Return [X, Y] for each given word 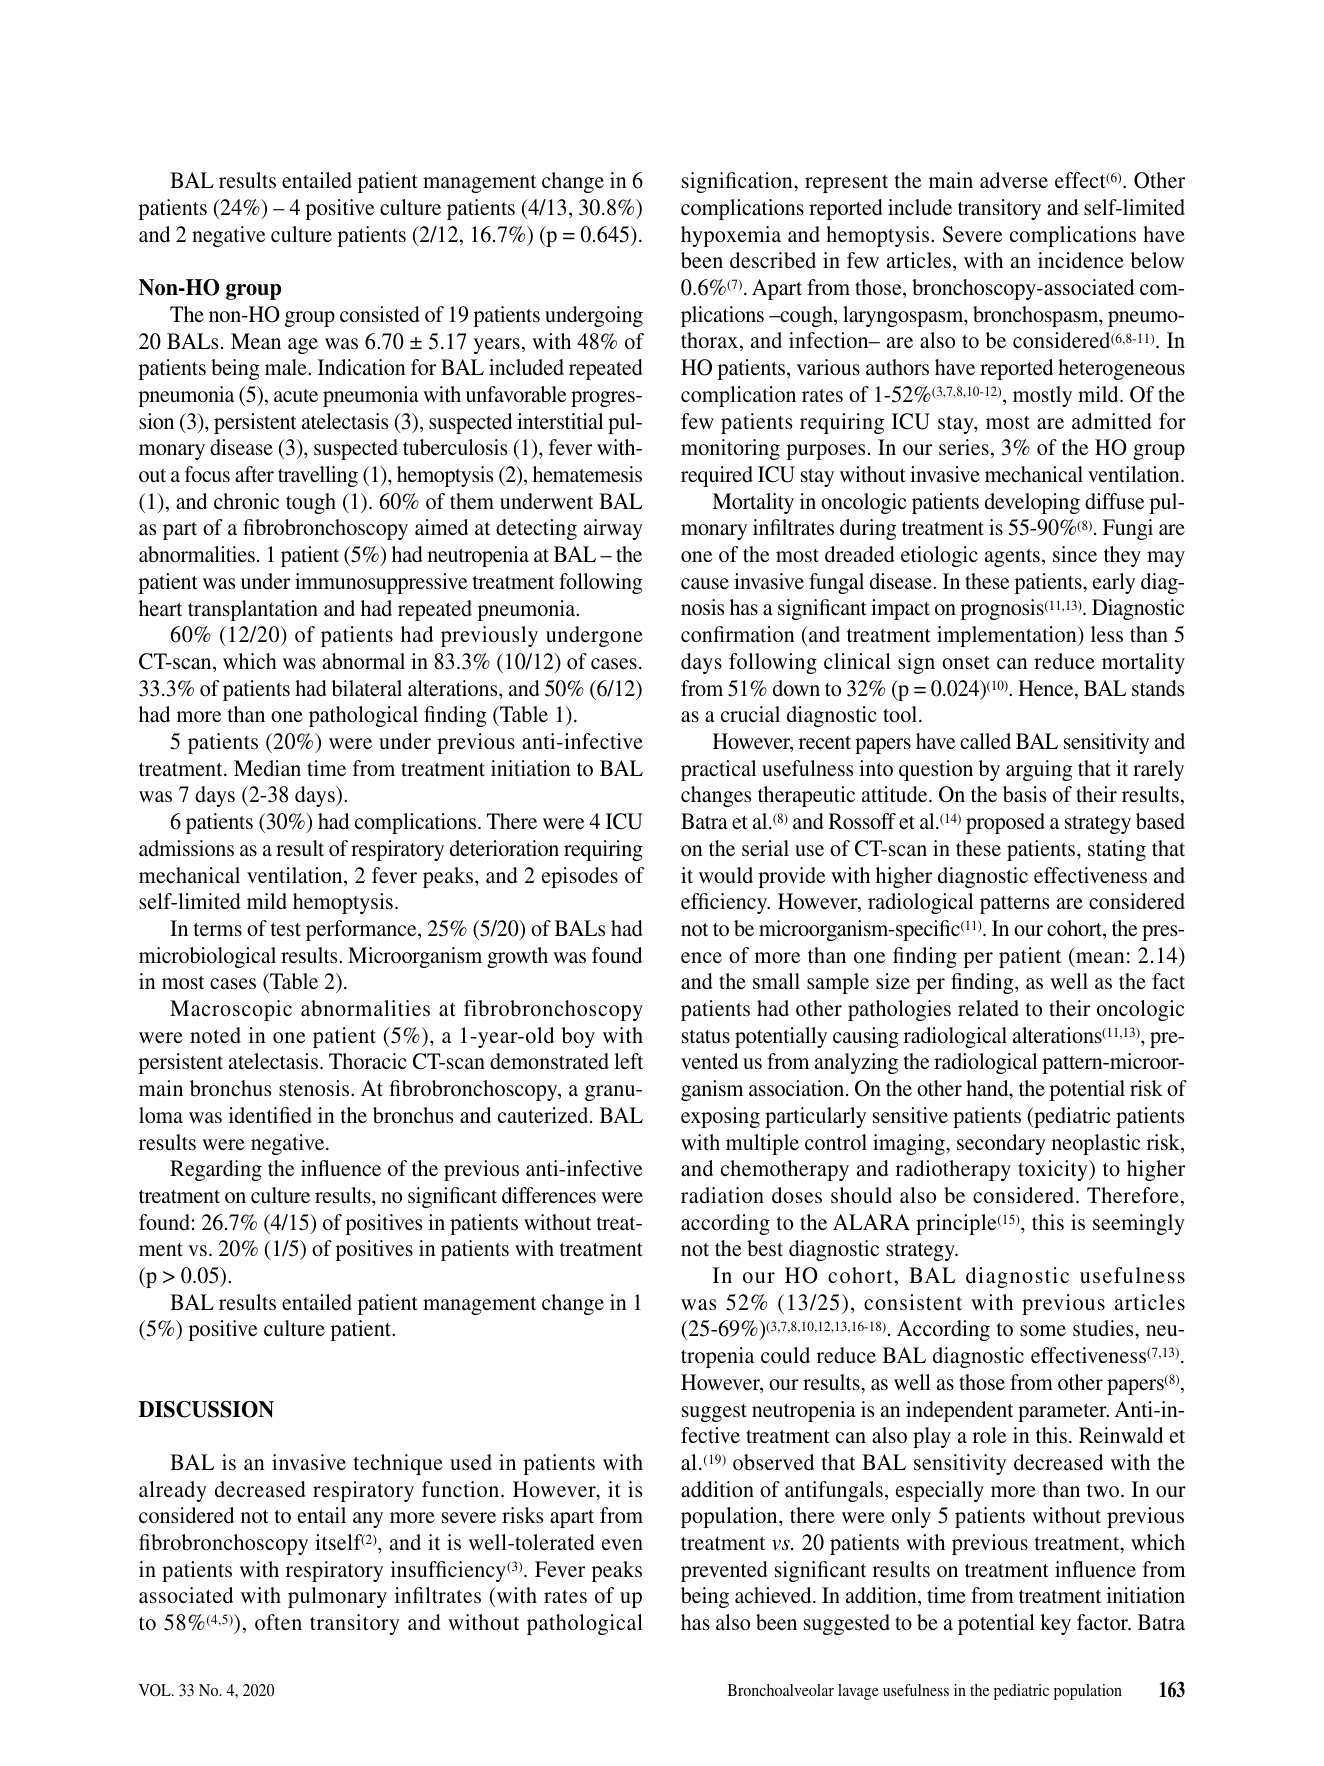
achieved [774, 1595]
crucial [750, 714]
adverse [1014, 180]
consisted [380, 314]
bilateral [367, 688]
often [278, 1622]
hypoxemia [731, 236]
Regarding [216, 1170]
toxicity [1054, 1170]
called [985, 741]
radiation [722, 1195]
